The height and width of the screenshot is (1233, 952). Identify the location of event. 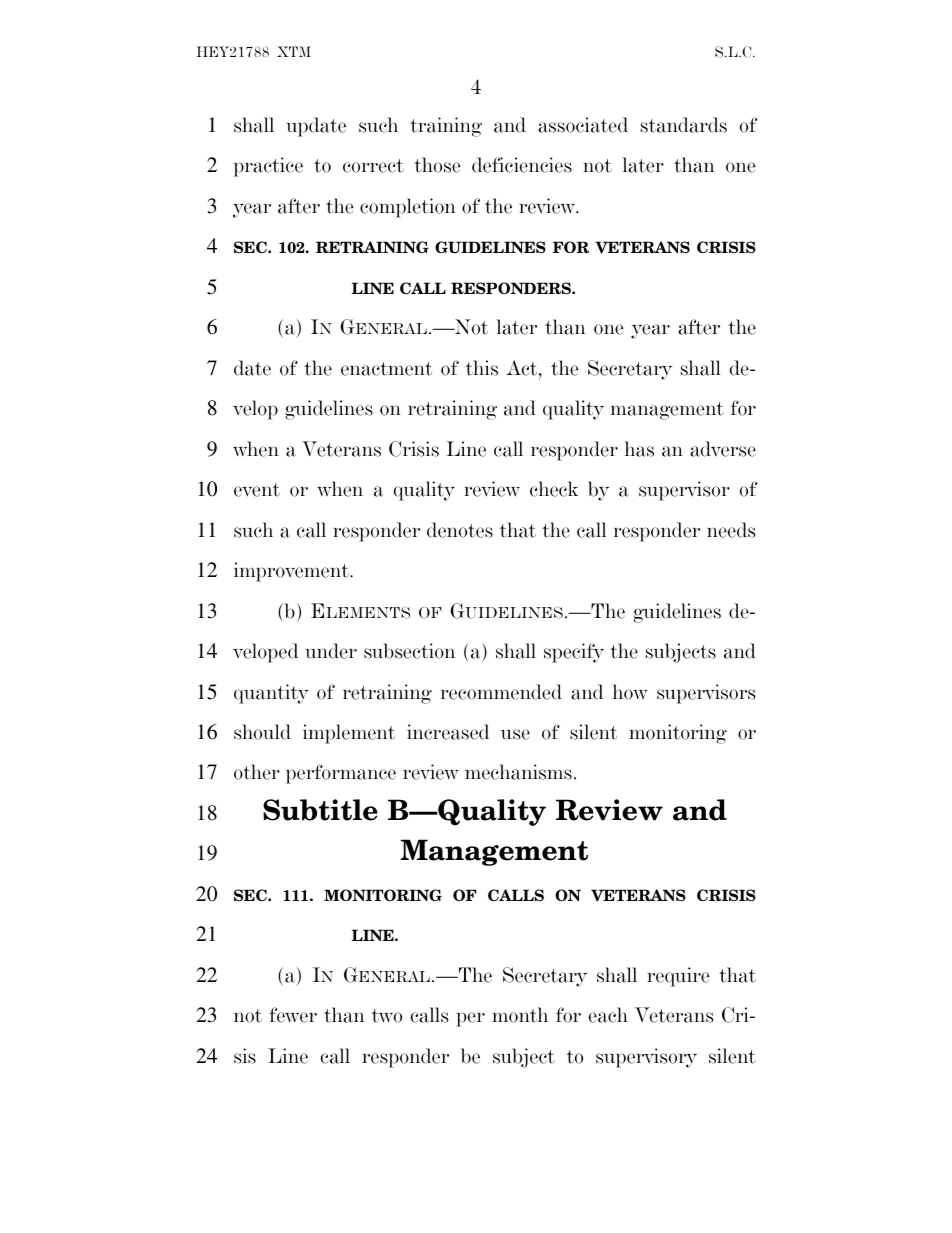
(257, 490).
